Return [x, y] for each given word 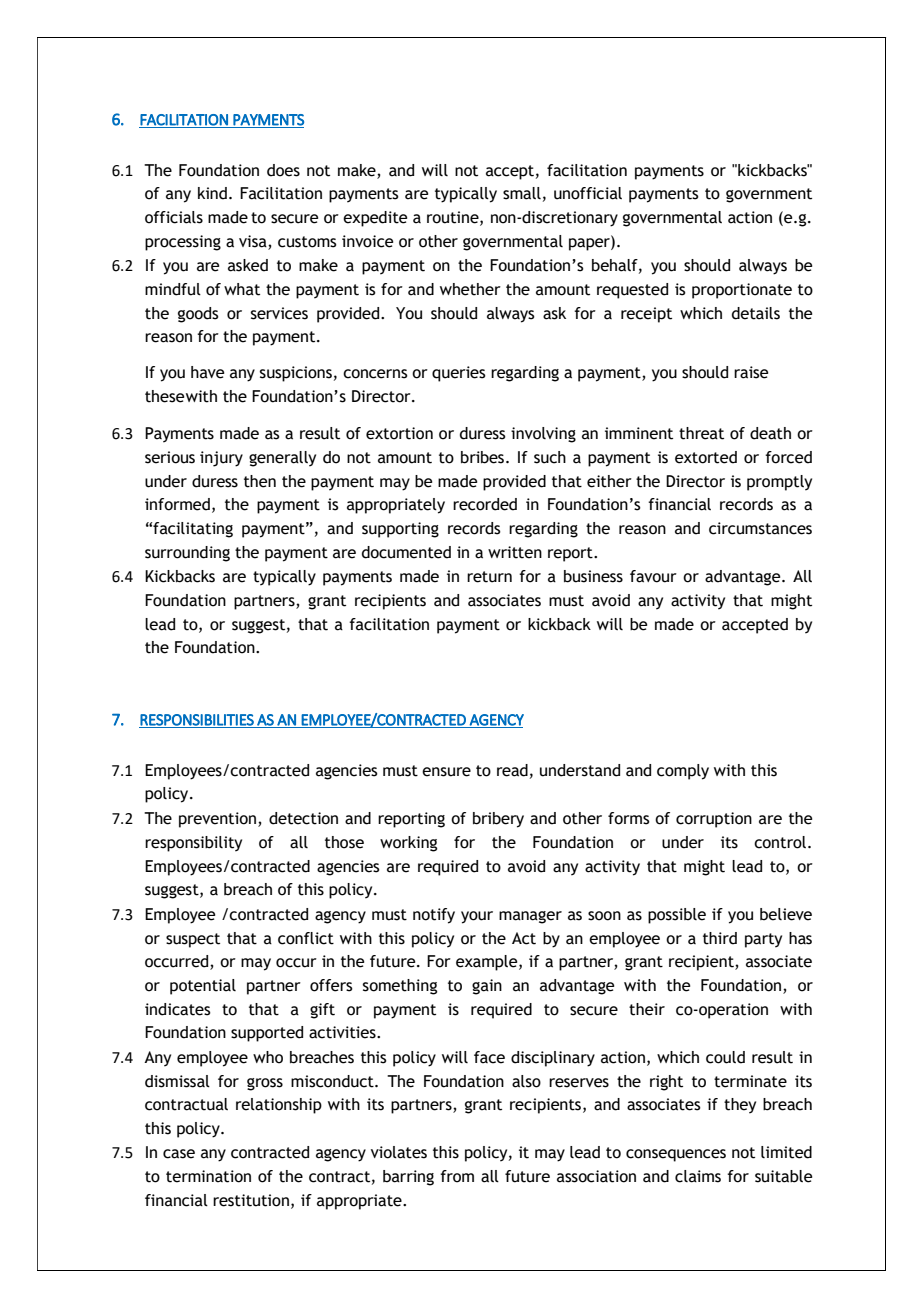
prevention [219, 820]
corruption [714, 820]
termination [208, 1176]
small [522, 193]
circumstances [760, 528]
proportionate [742, 291]
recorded [485, 504]
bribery [498, 820]
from [457, 1176]
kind [212, 193]
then [260, 481]
